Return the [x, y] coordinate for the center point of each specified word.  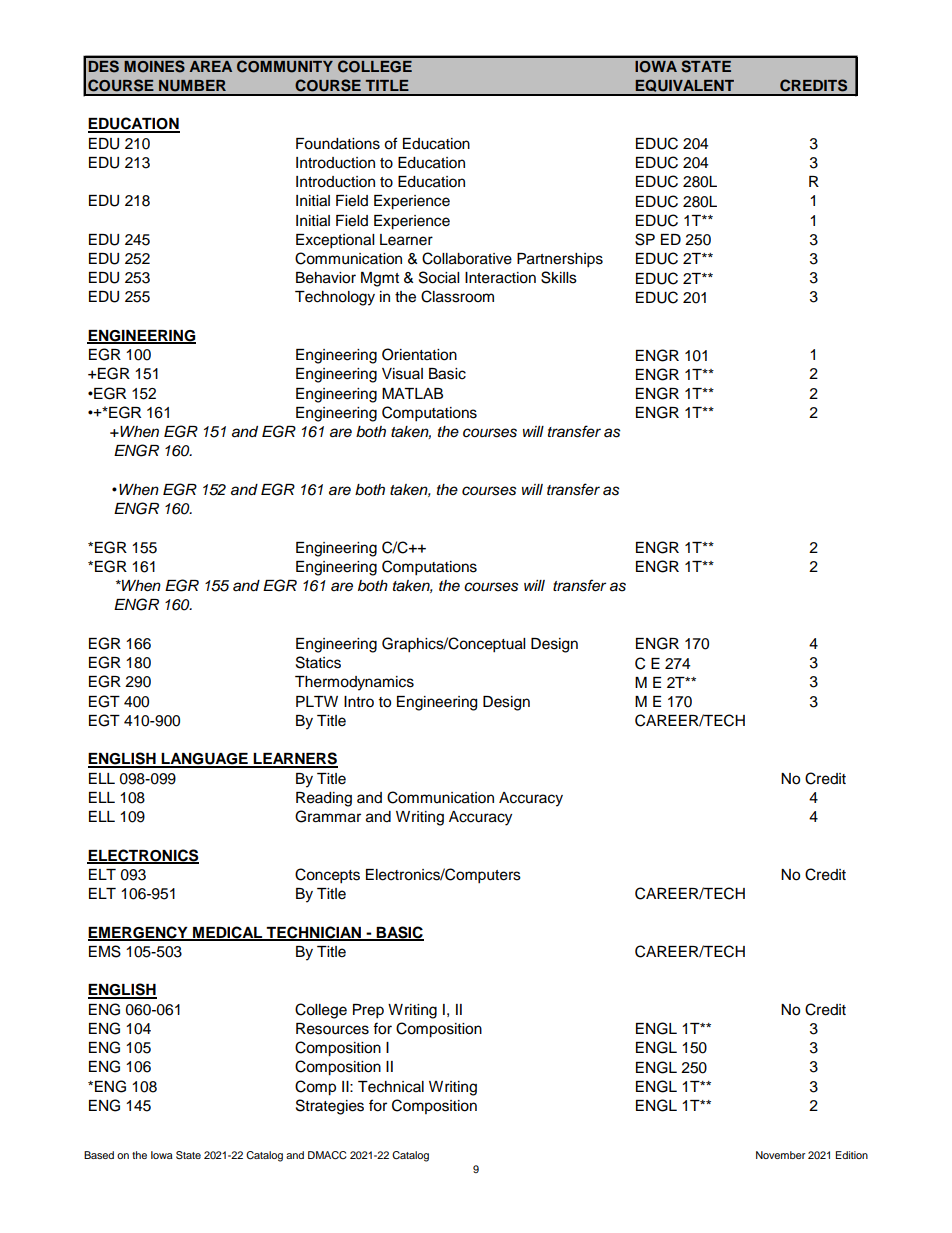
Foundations [338, 144]
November [780, 1155]
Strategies [330, 1107]
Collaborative [467, 258]
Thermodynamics [354, 683]
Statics [318, 662]
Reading [324, 799]
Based [99, 1155]
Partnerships [560, 260]
